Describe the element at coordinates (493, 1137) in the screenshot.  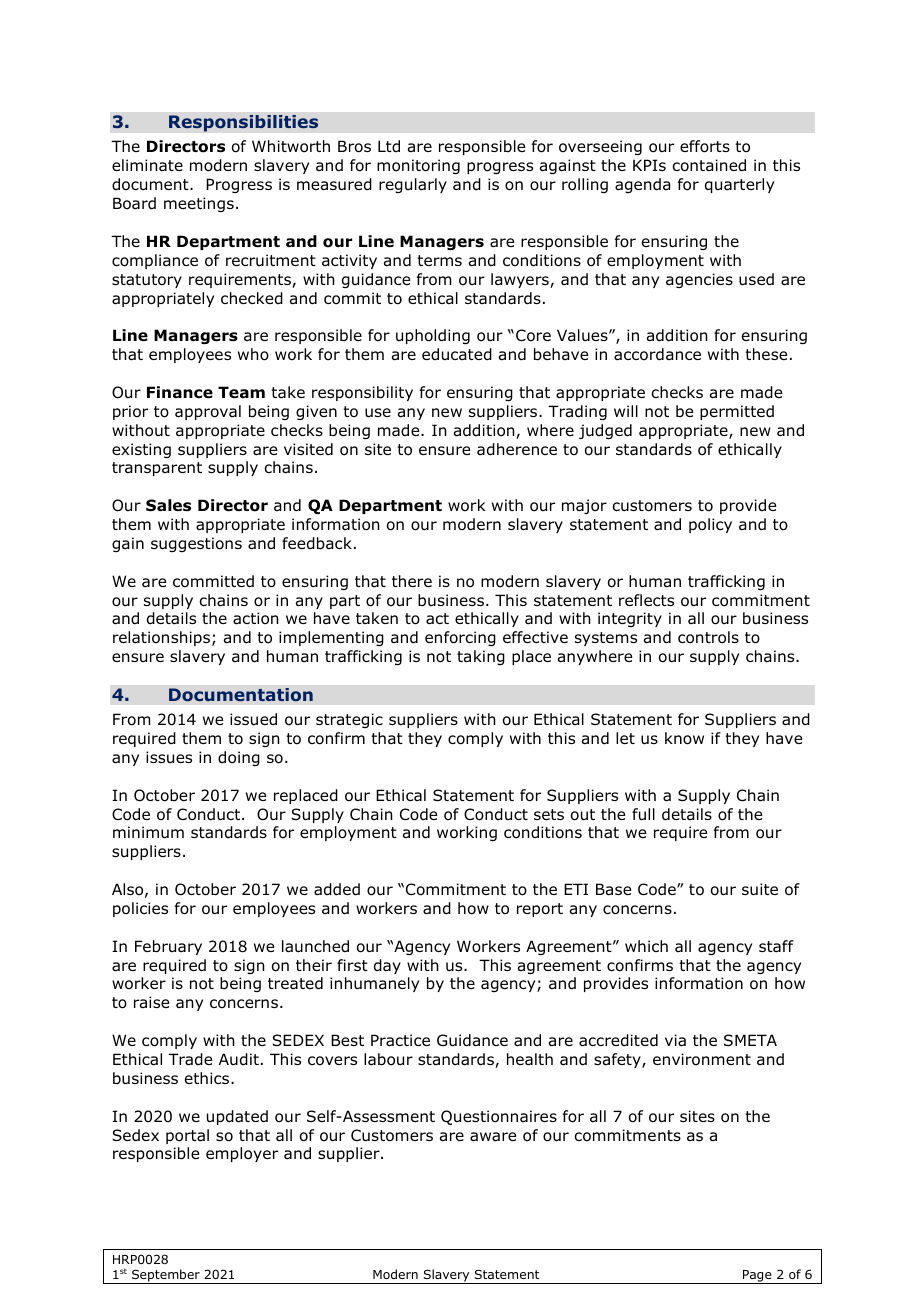
I see `aware` at that location.
